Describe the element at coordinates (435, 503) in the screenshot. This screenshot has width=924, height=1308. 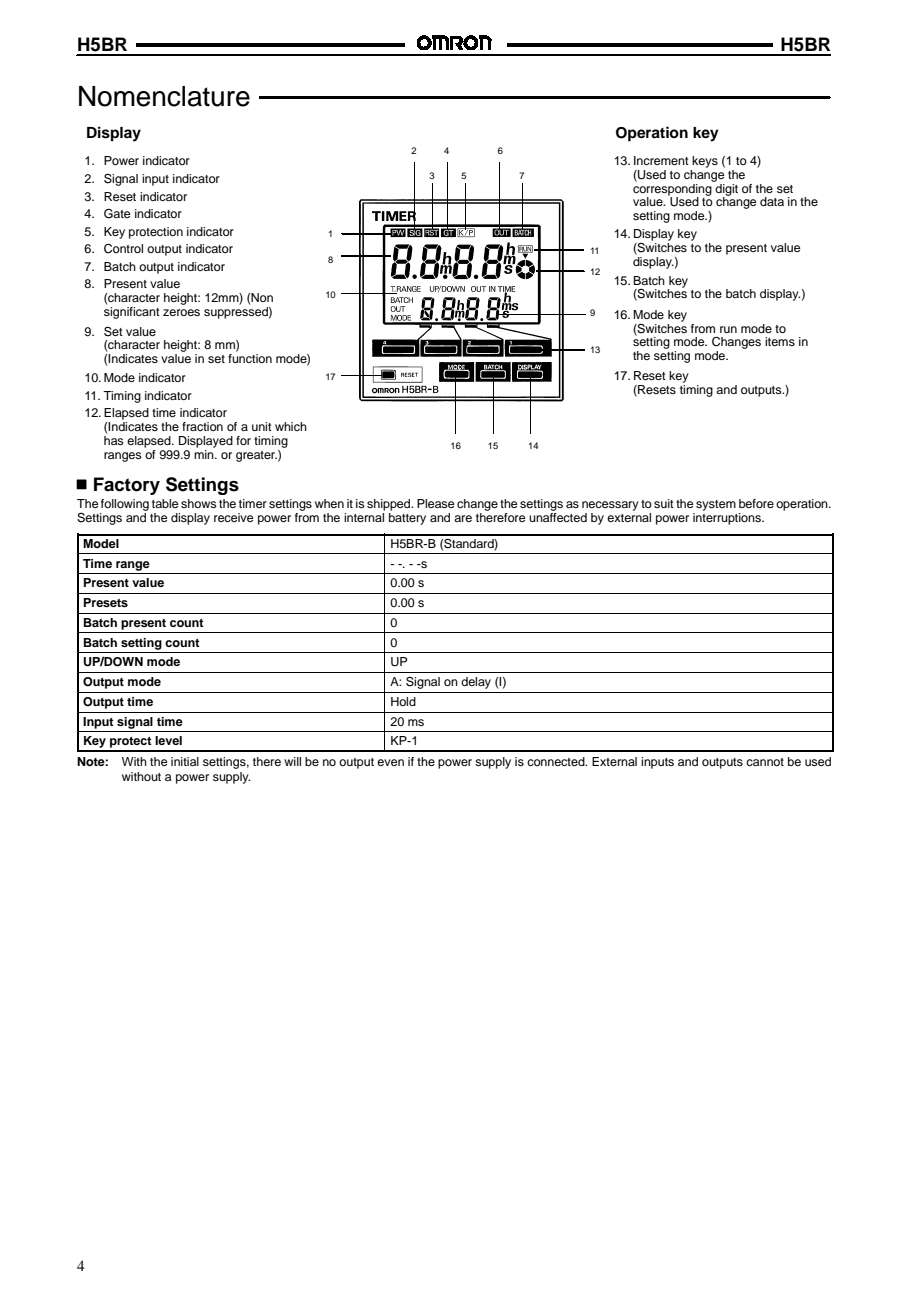
I see `Please` at that location.
